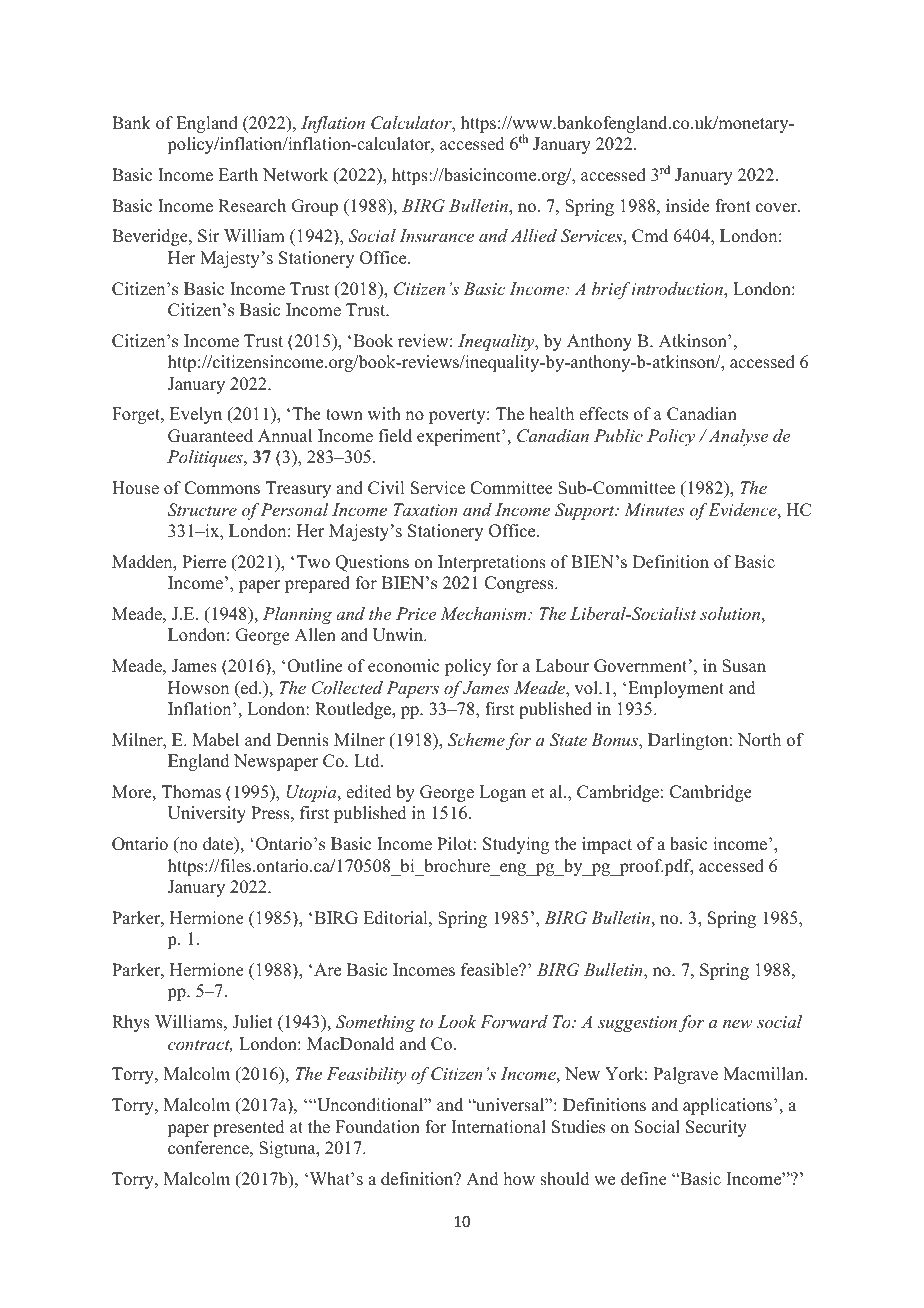 The width and height of the screenshot is (924, 1308). I want to click on Sir, so click(209, 236).
